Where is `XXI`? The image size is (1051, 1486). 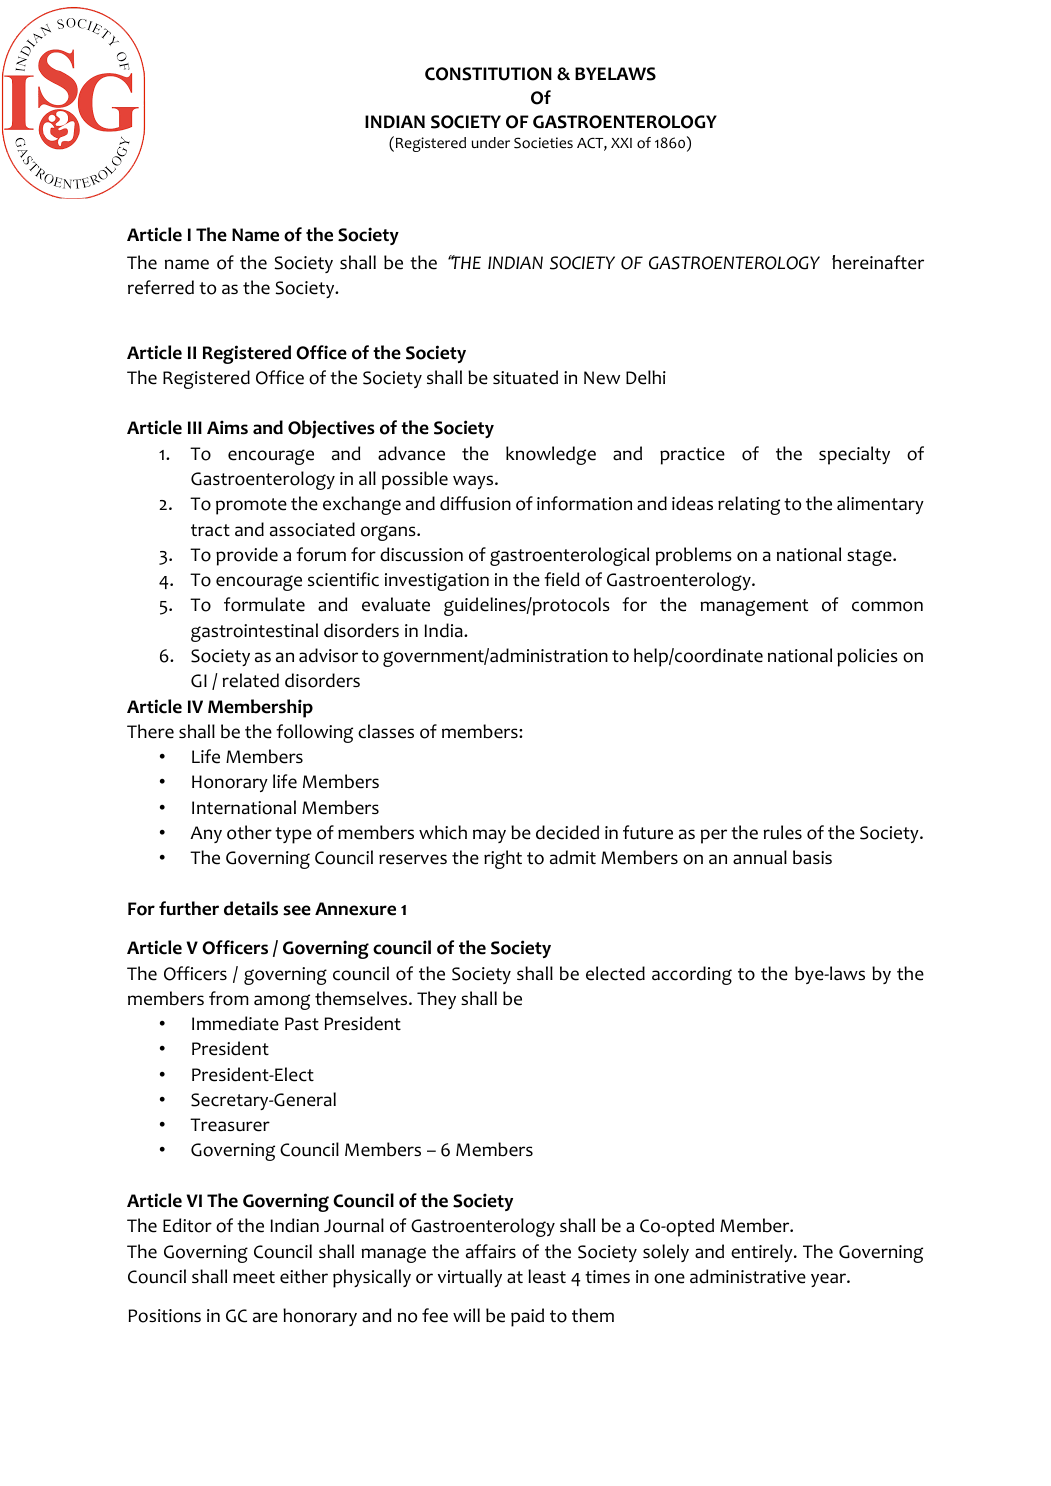 XXI is located at coordinates (621, 143).
